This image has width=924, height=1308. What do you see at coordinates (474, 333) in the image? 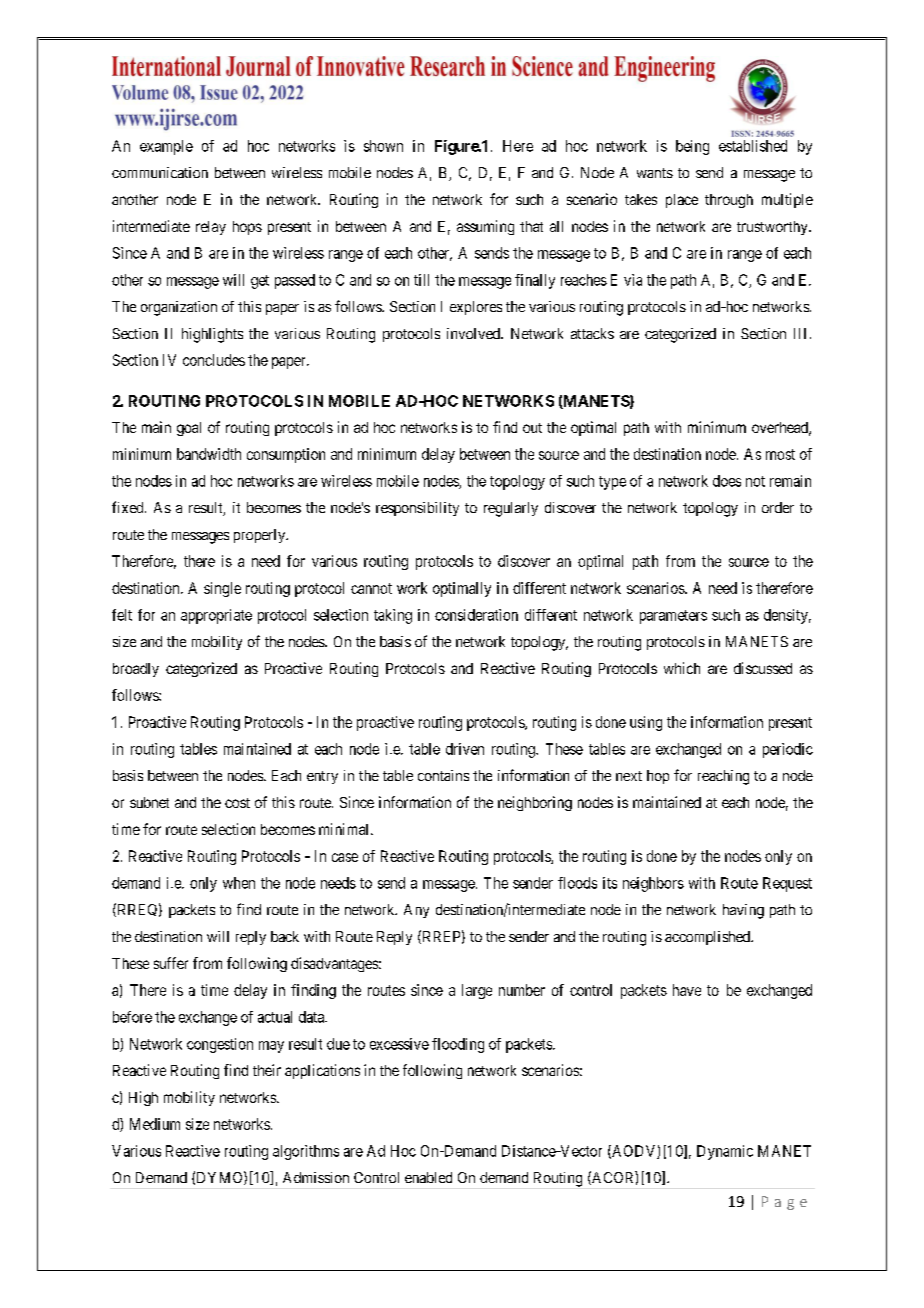
I see `involved` at bounding box center [474, 333].
